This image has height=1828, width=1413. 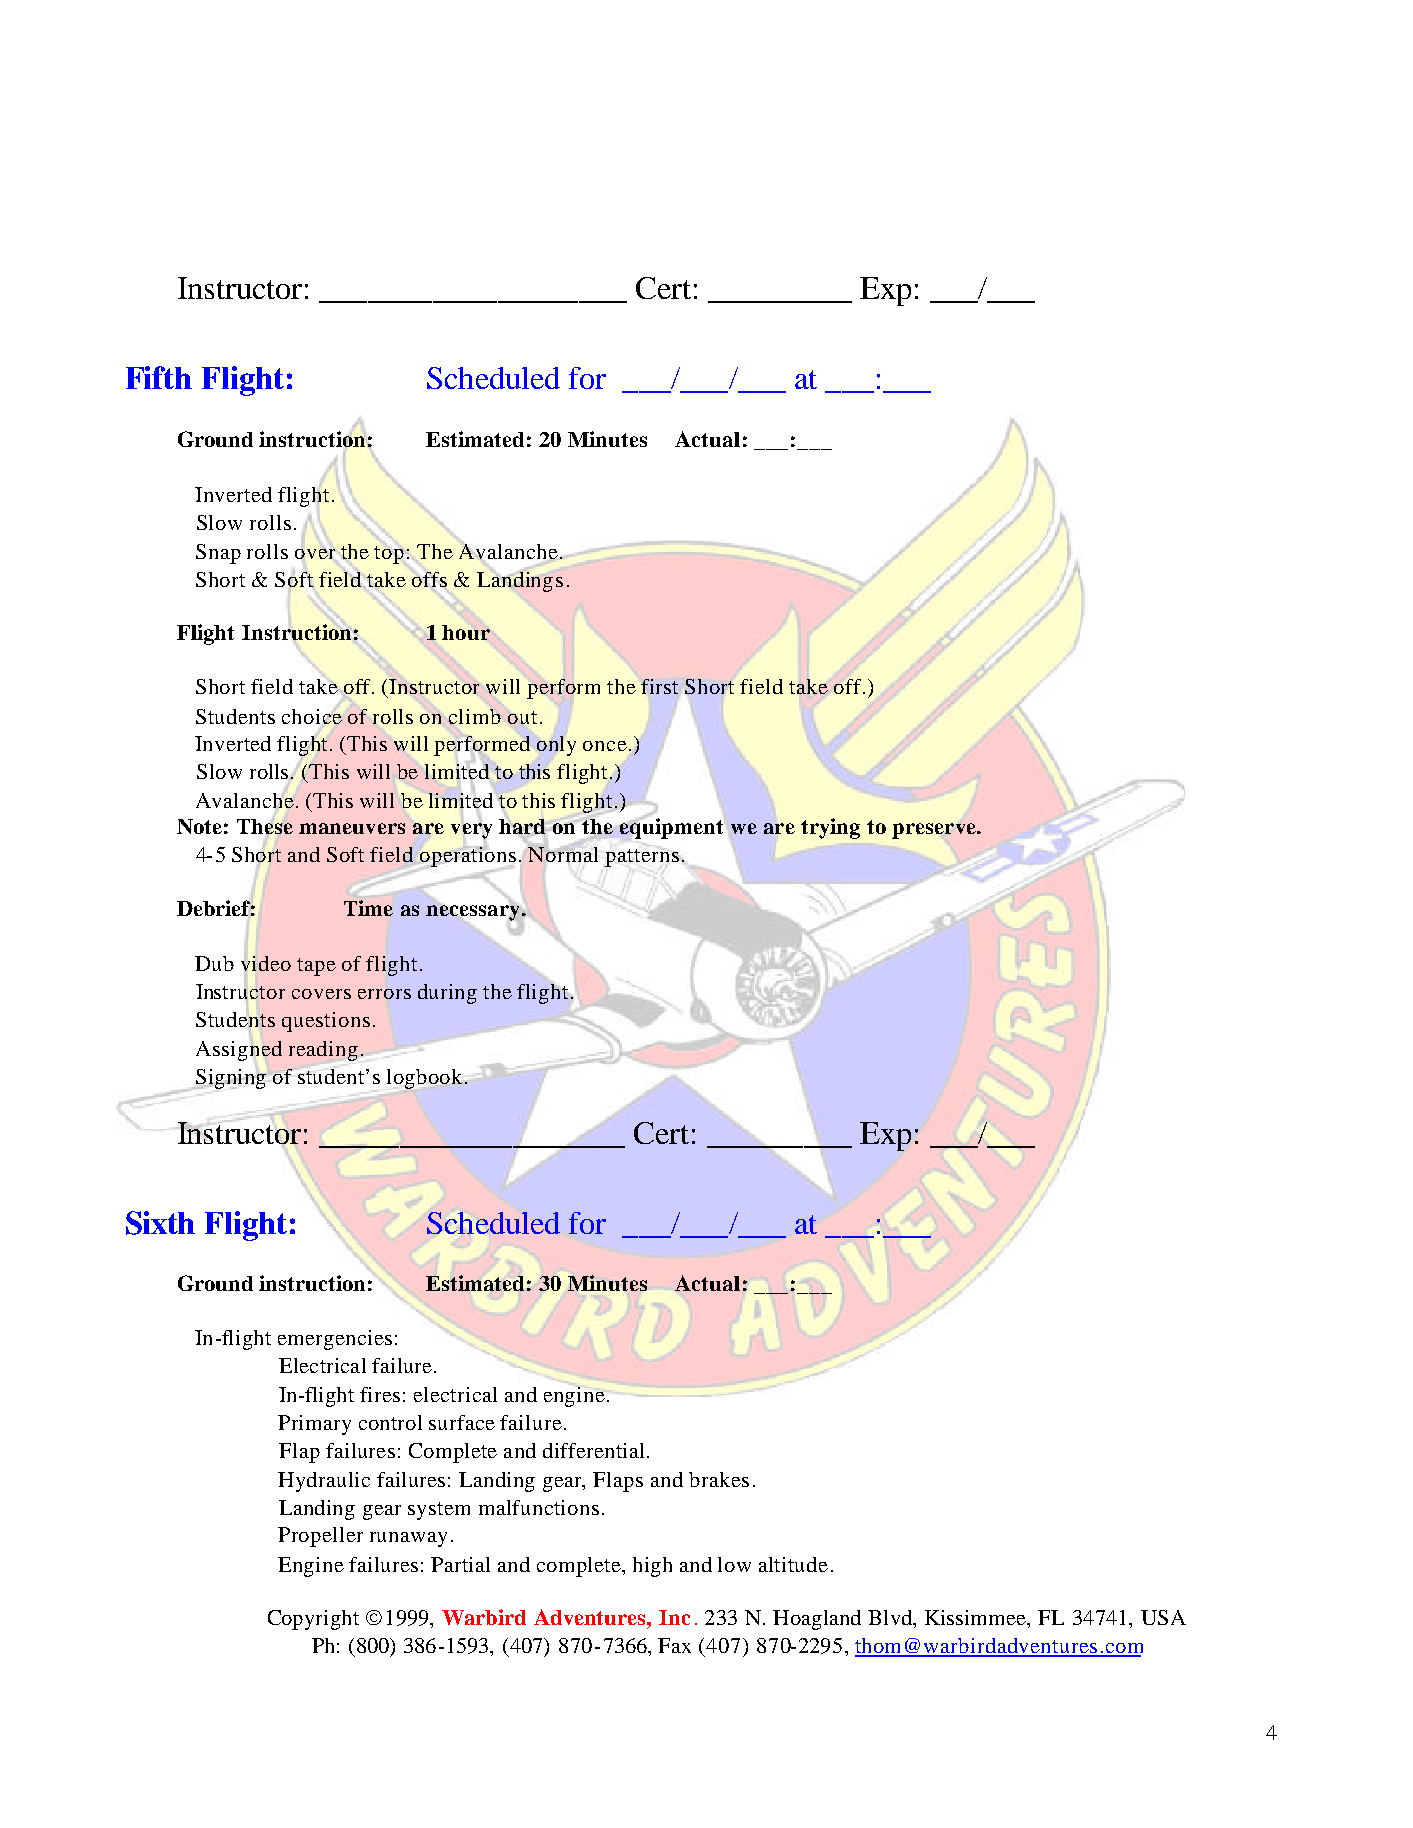 I want to click on Copyright, so click(x=313, y=1620).
